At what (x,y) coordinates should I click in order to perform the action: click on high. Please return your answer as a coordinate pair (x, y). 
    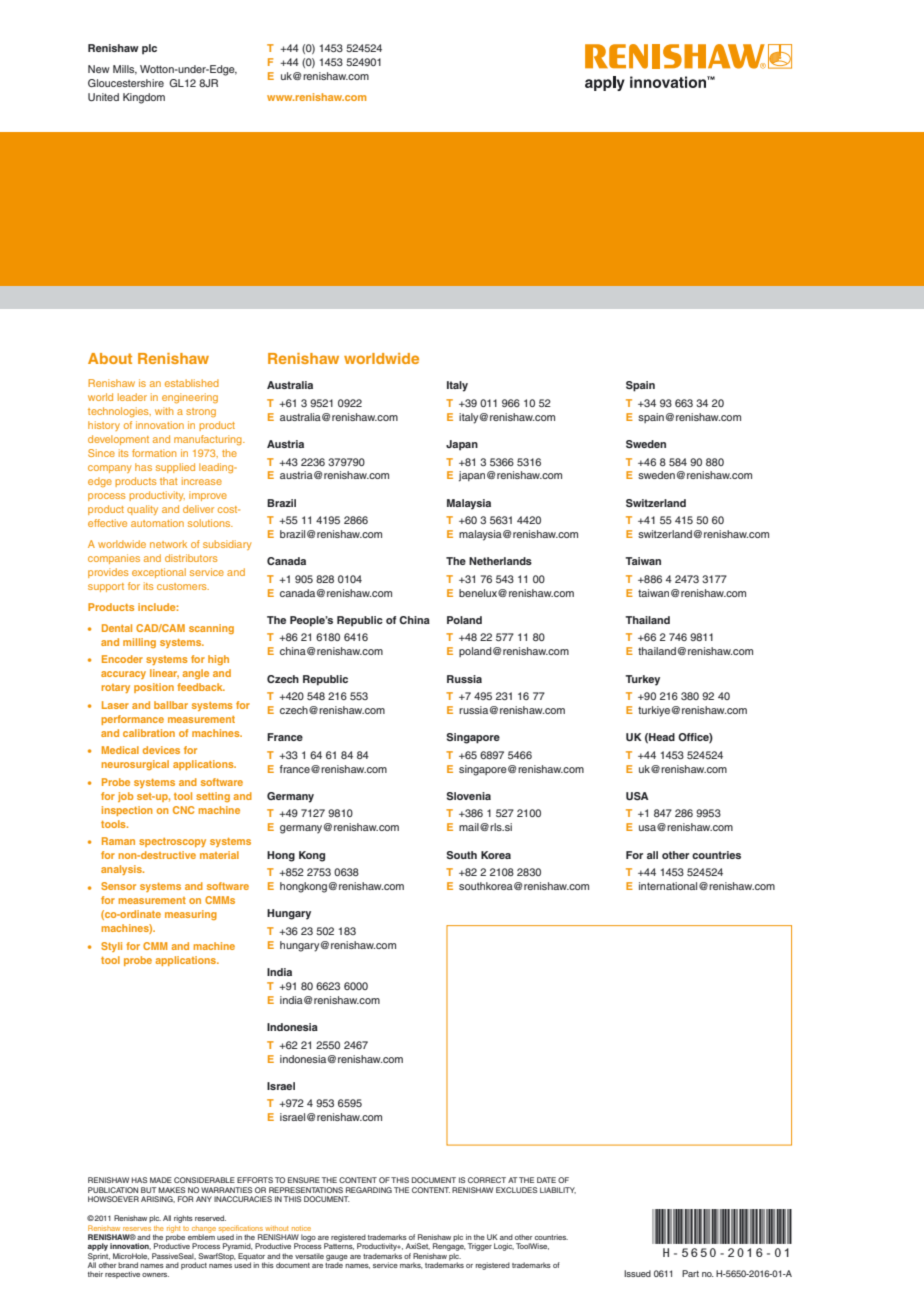
    Looking at the image, I should click on (218, 660).
